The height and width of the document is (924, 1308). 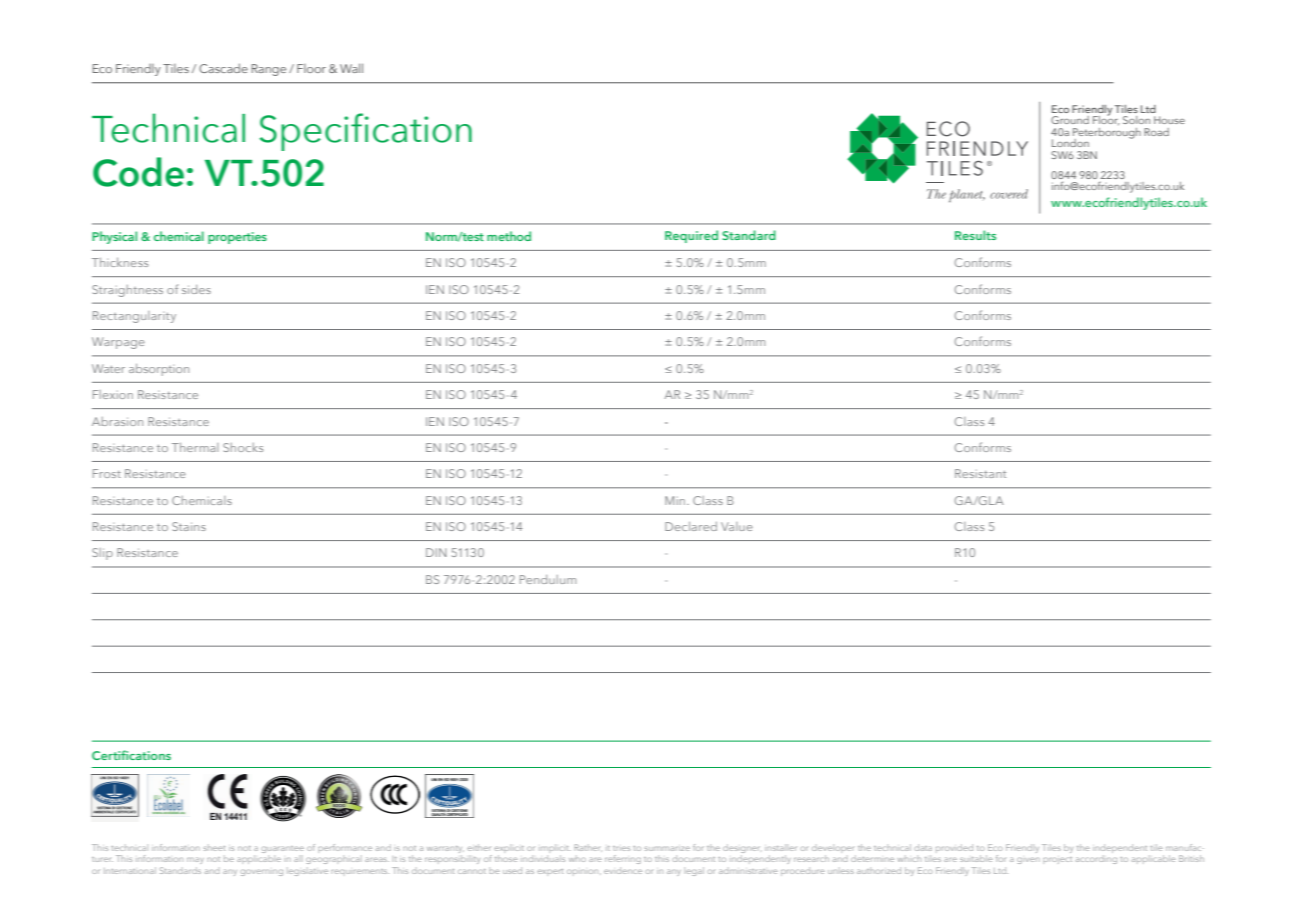 I want to click on Shocks, so click(x=243, y=447).
